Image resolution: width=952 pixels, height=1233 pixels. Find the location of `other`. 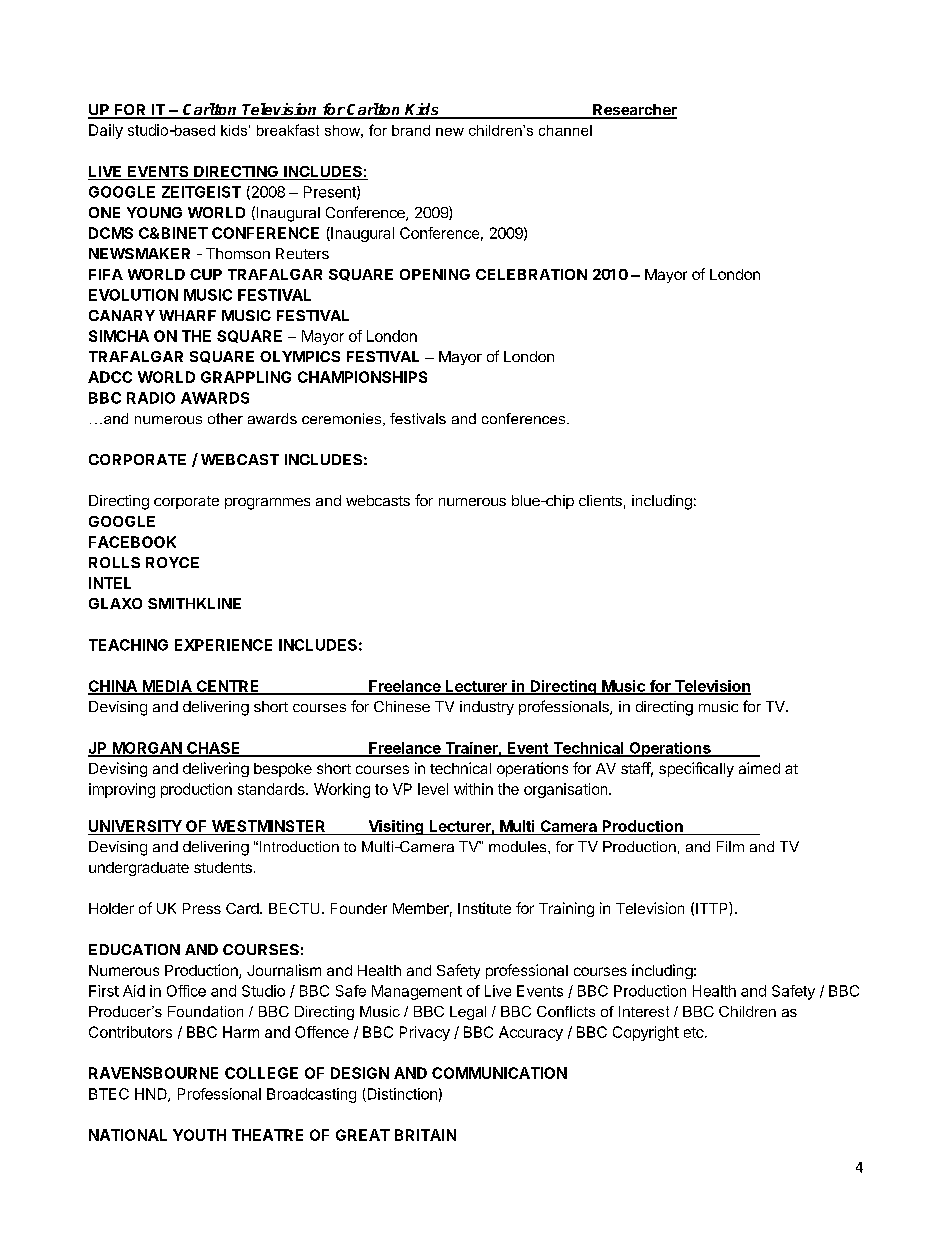

other is located at coordinates (225, 418).
